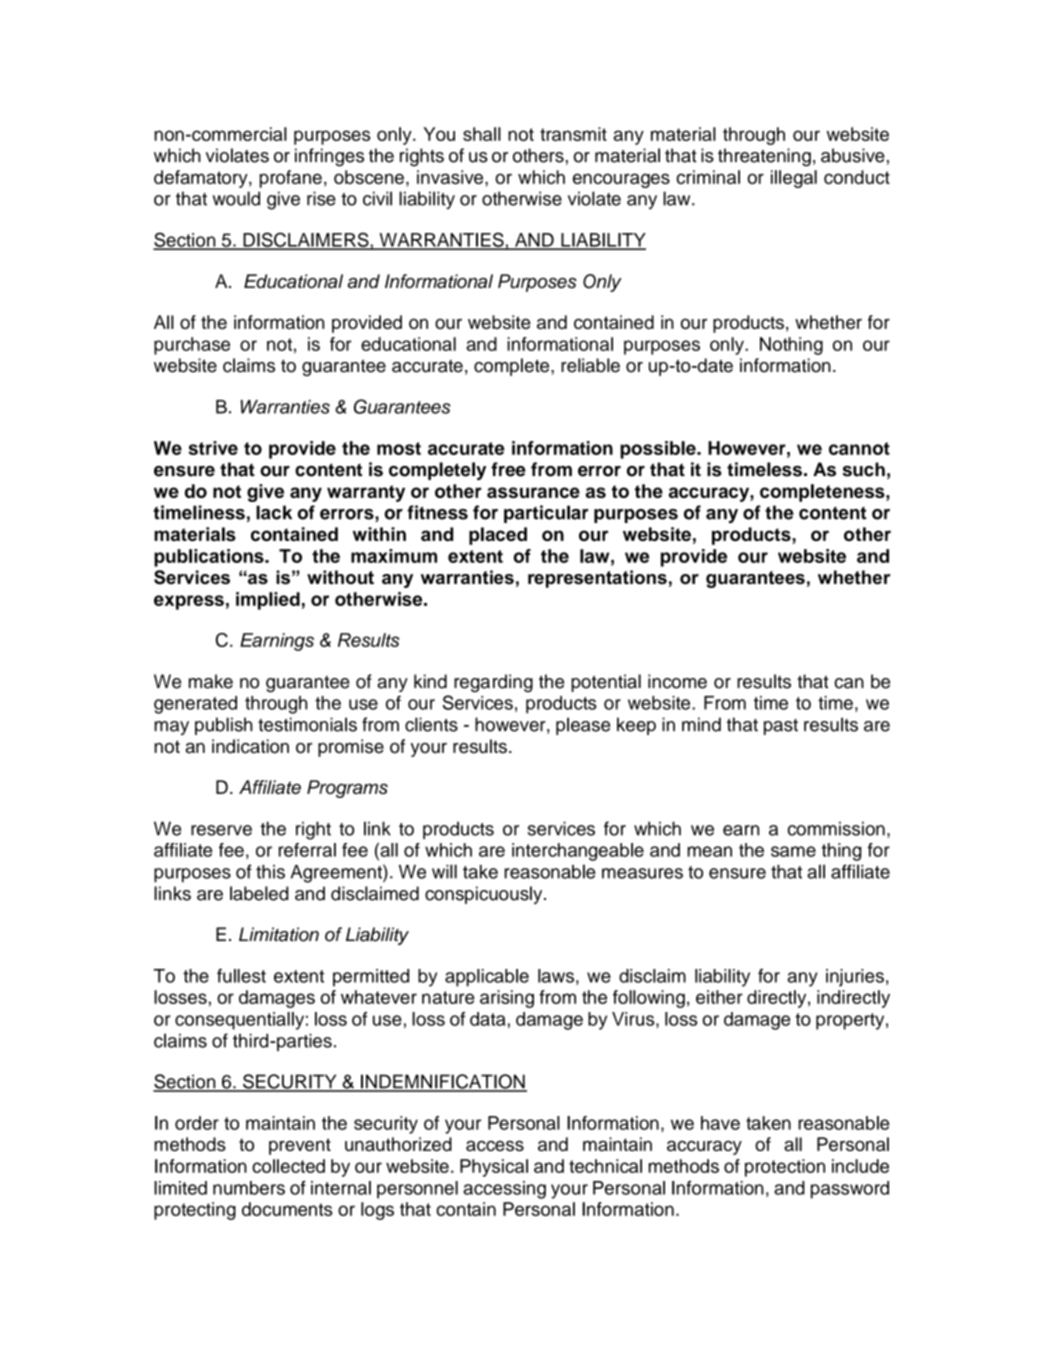 This screenshot has height=1351, width=1044. What do you see at coordinates (494, 1168) in the screenshot?
I see `Physical` at bounding box center [494, 1168].
